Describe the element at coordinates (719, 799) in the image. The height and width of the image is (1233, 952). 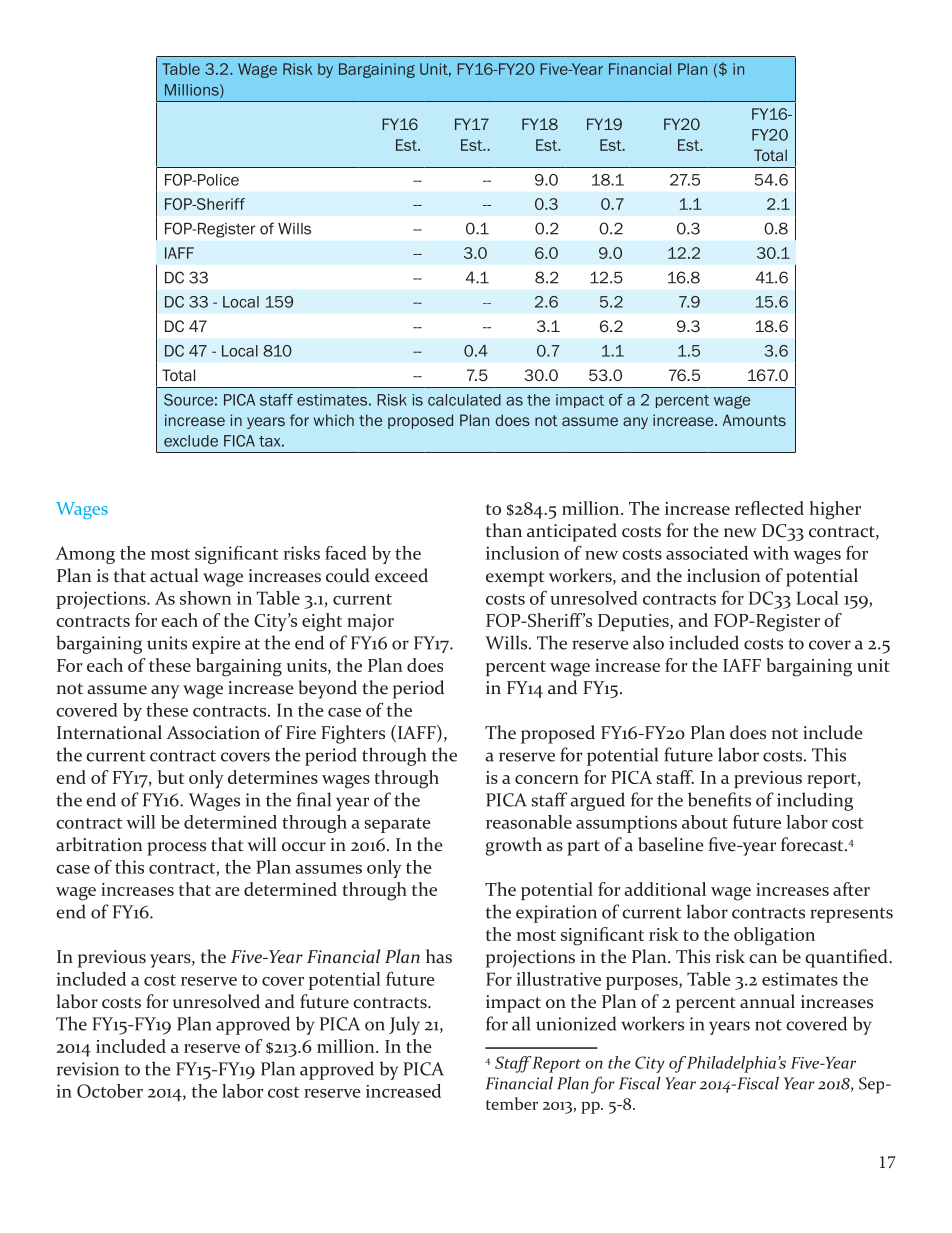
I see `benefits` at that location.
